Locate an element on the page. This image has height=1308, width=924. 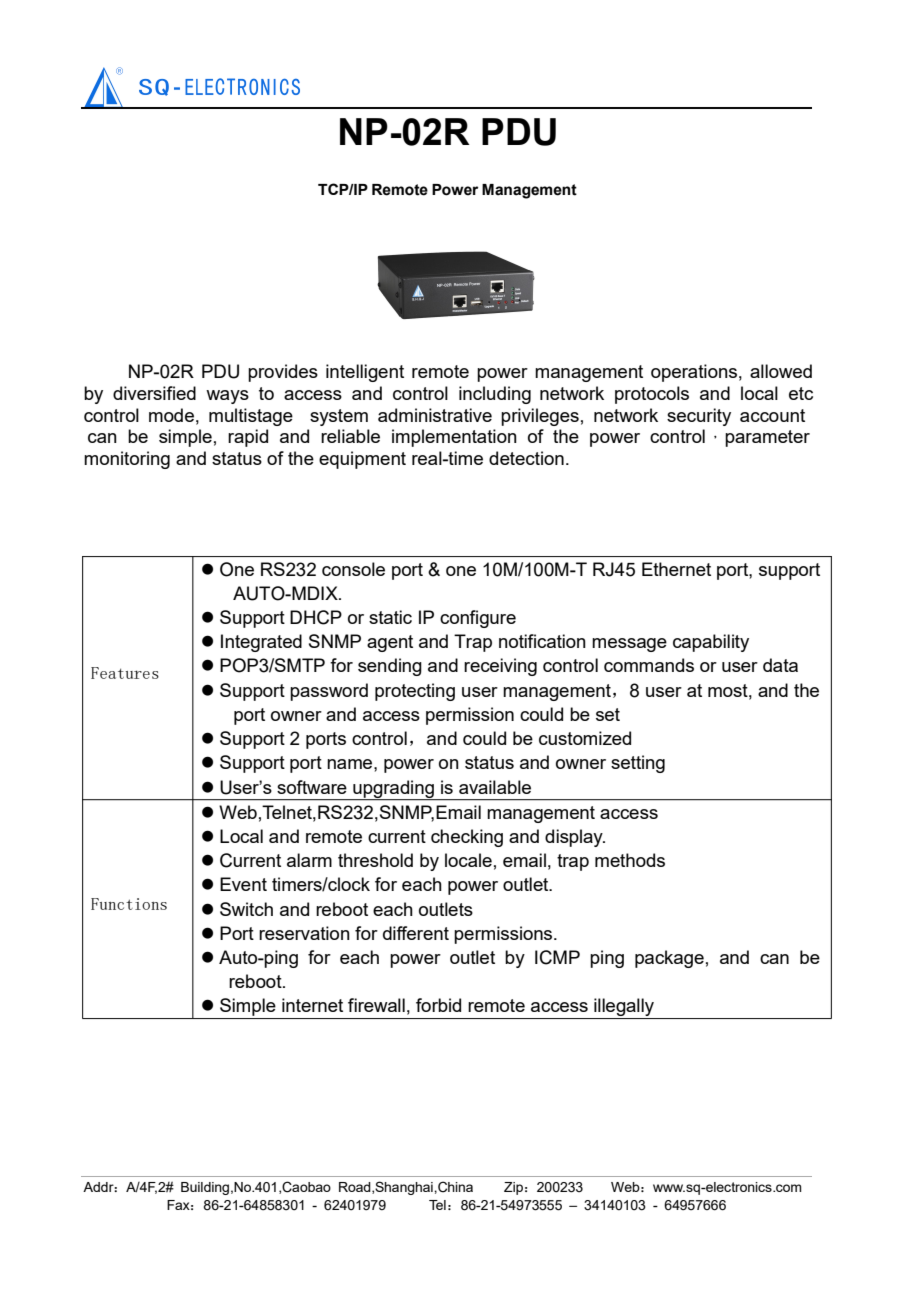
Event is located at coordinates (243, 884).
